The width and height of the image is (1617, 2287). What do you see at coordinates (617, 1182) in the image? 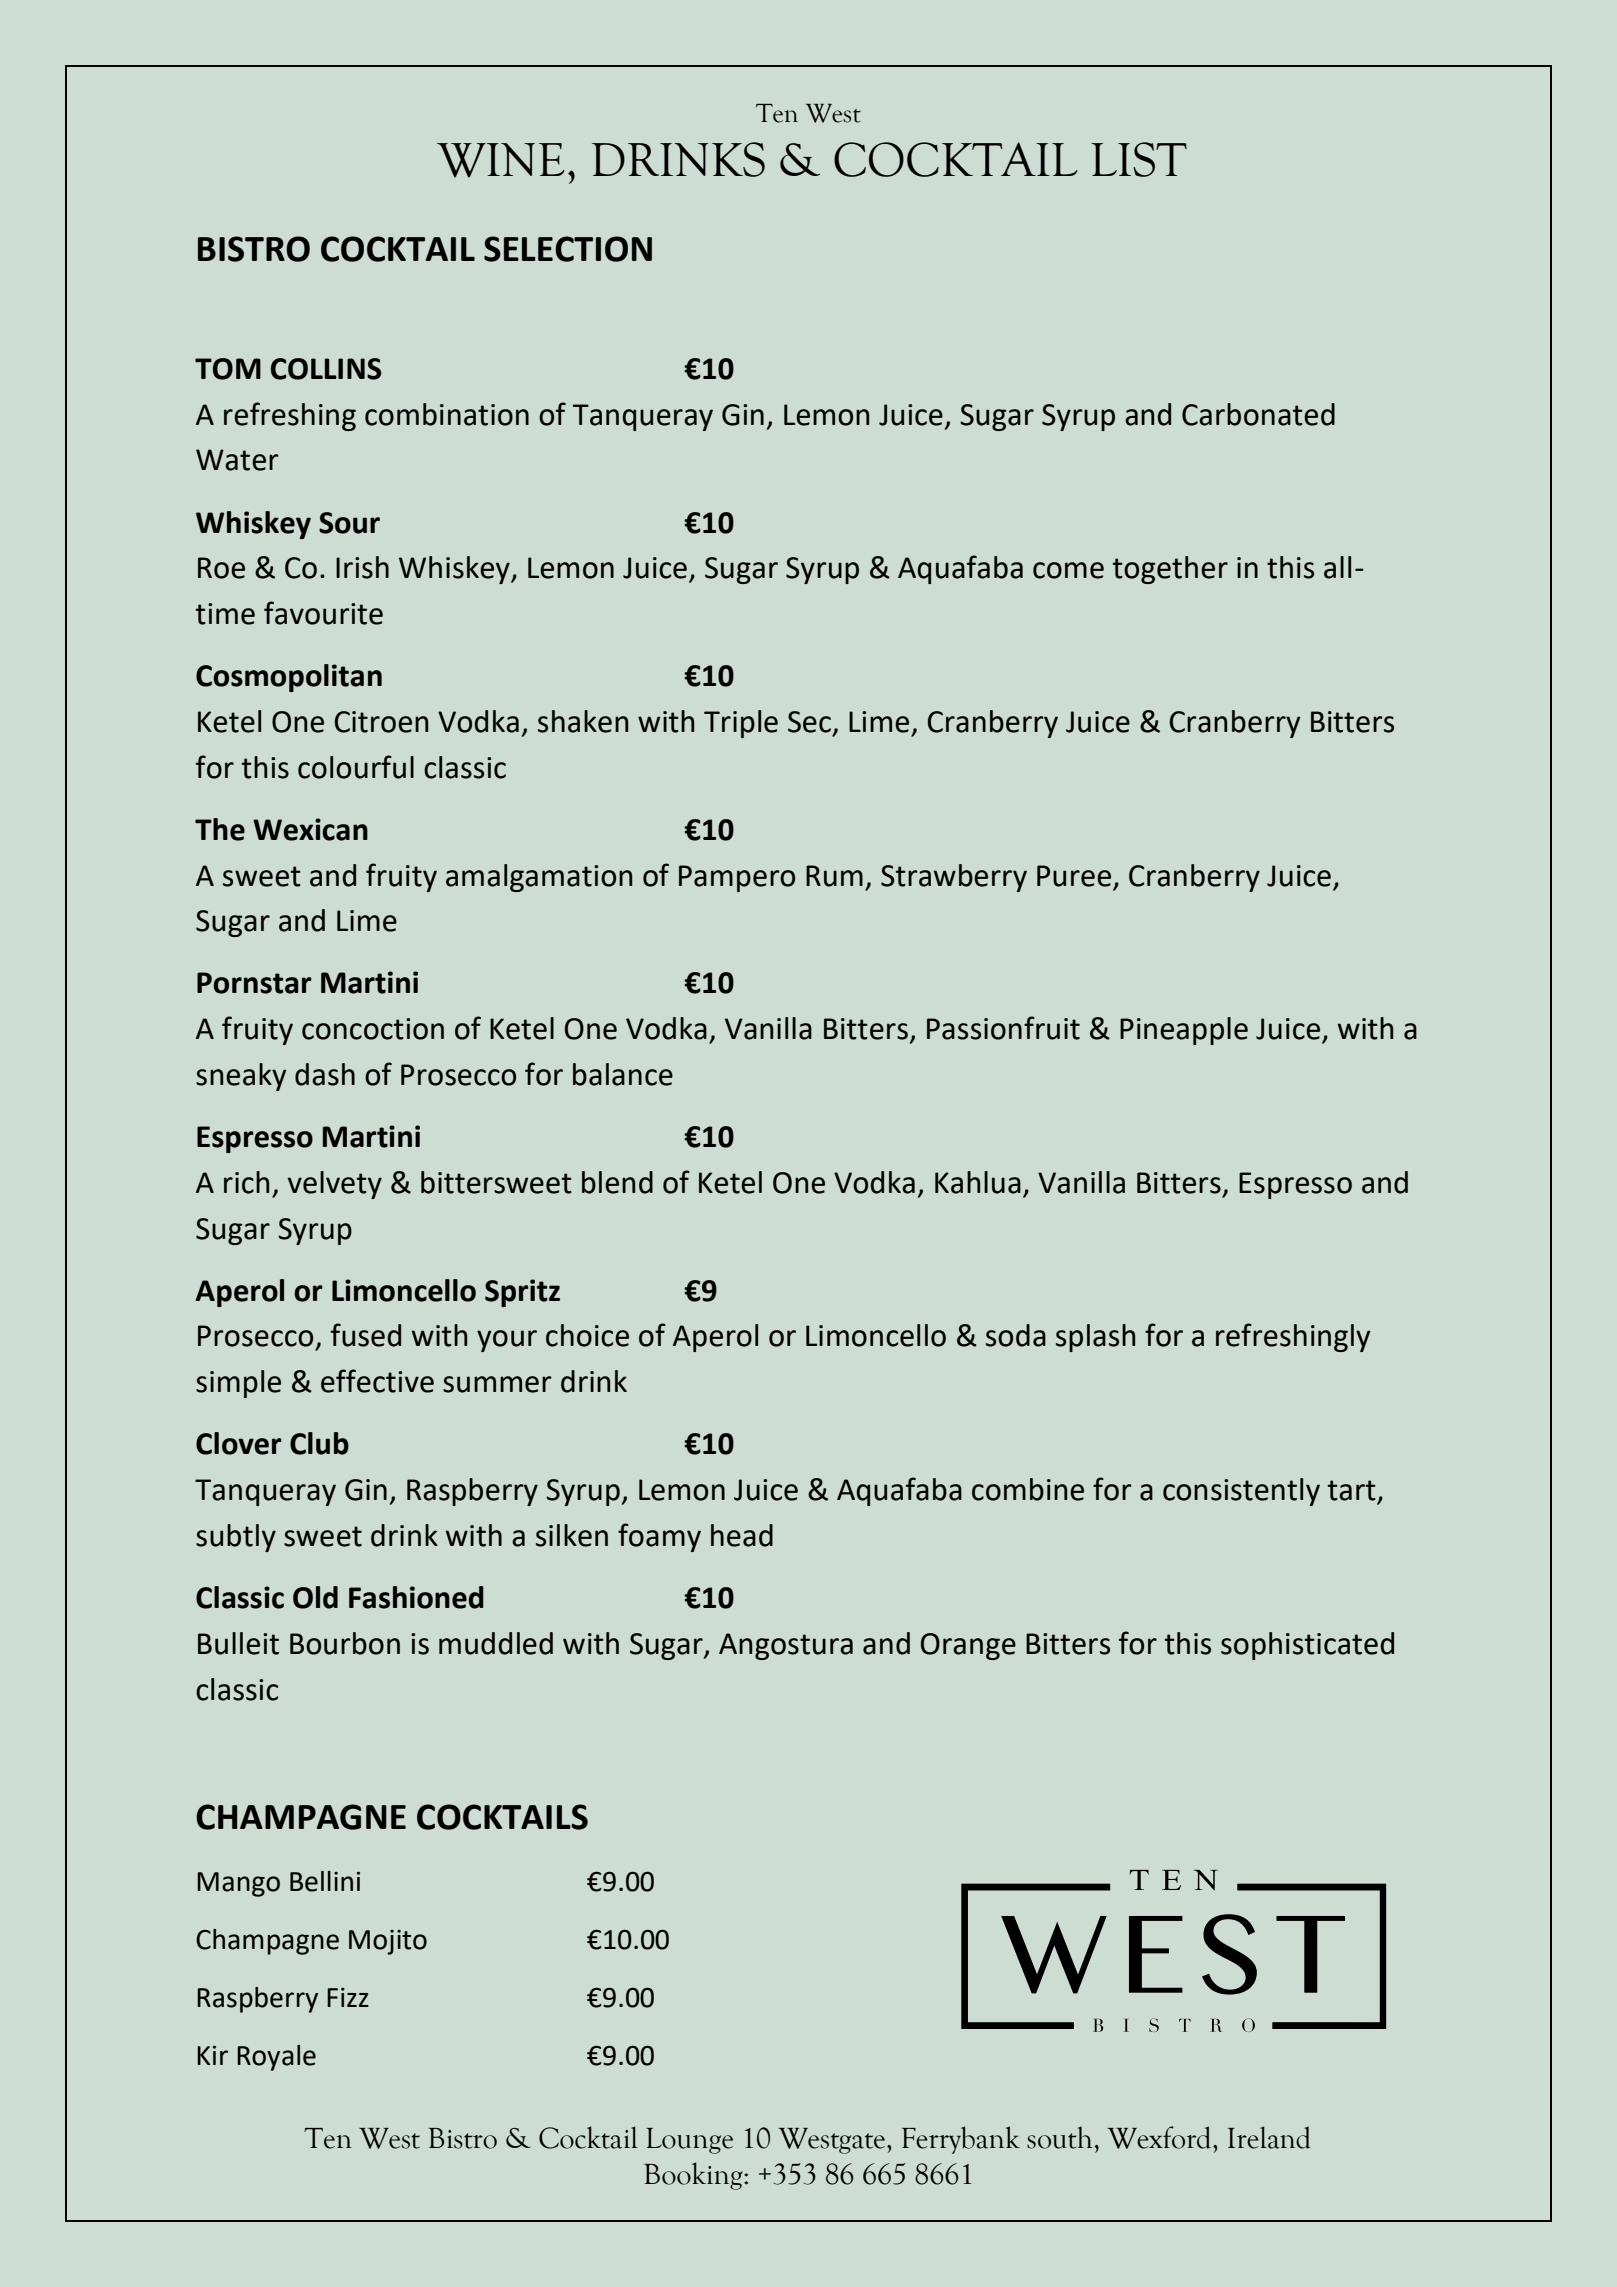
I see `blend` at bounding box center [617, 1182].
